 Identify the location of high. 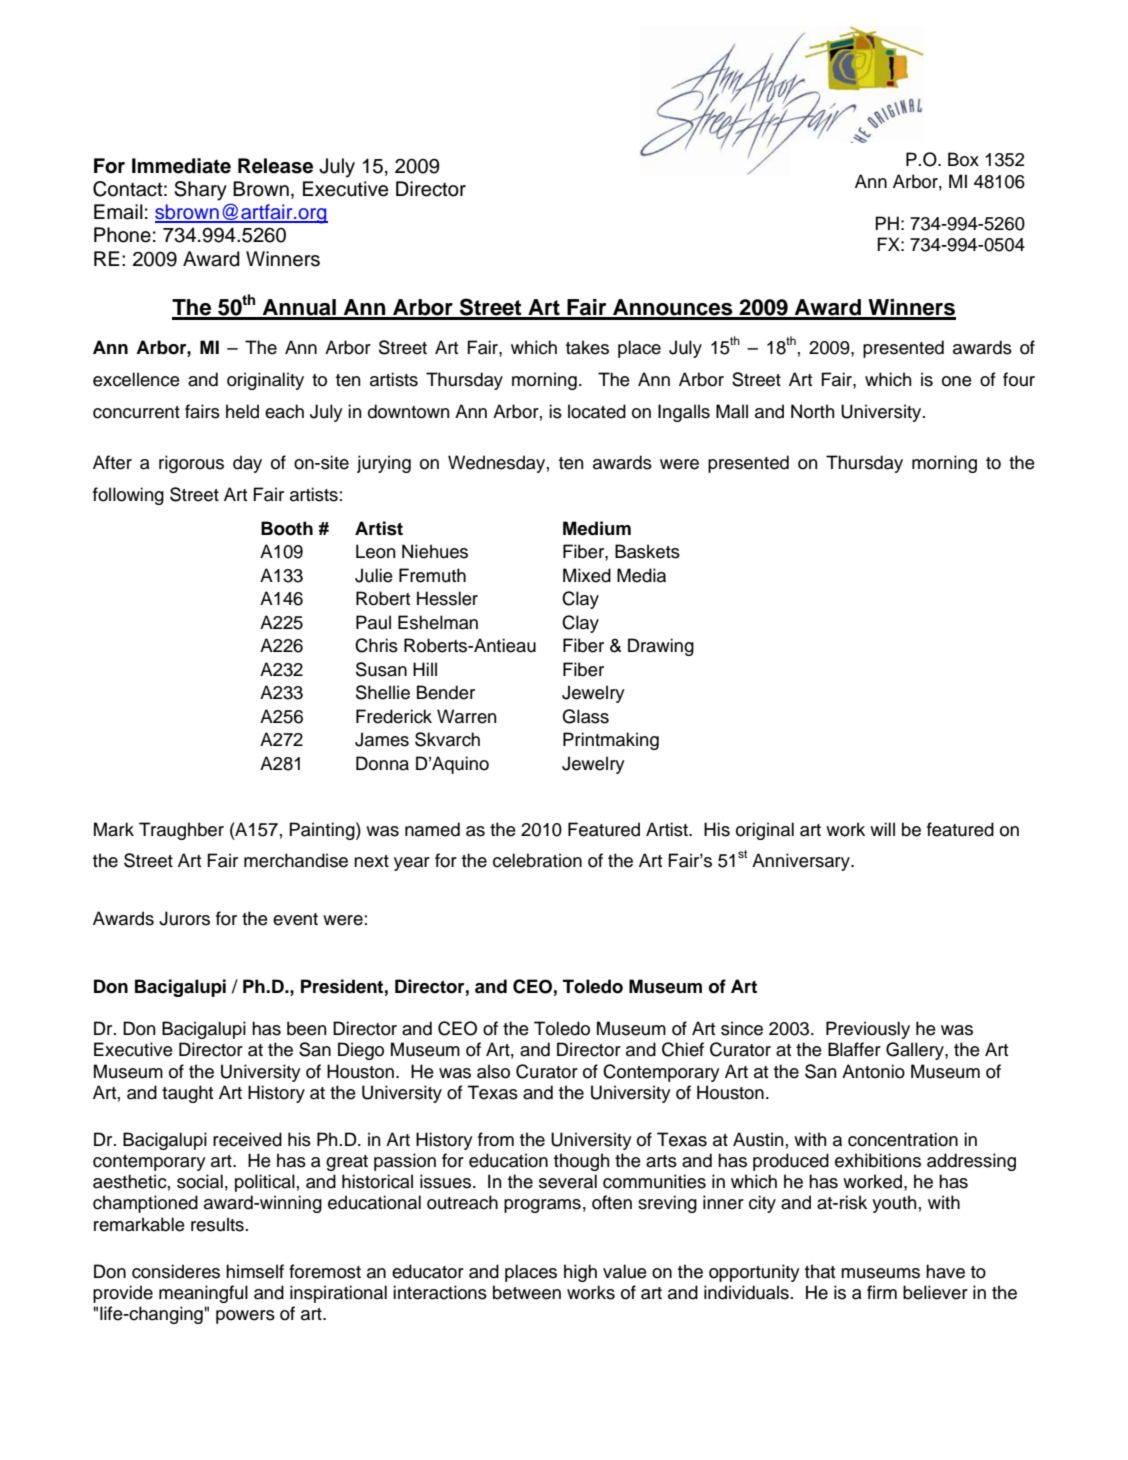
(580, 1273).
